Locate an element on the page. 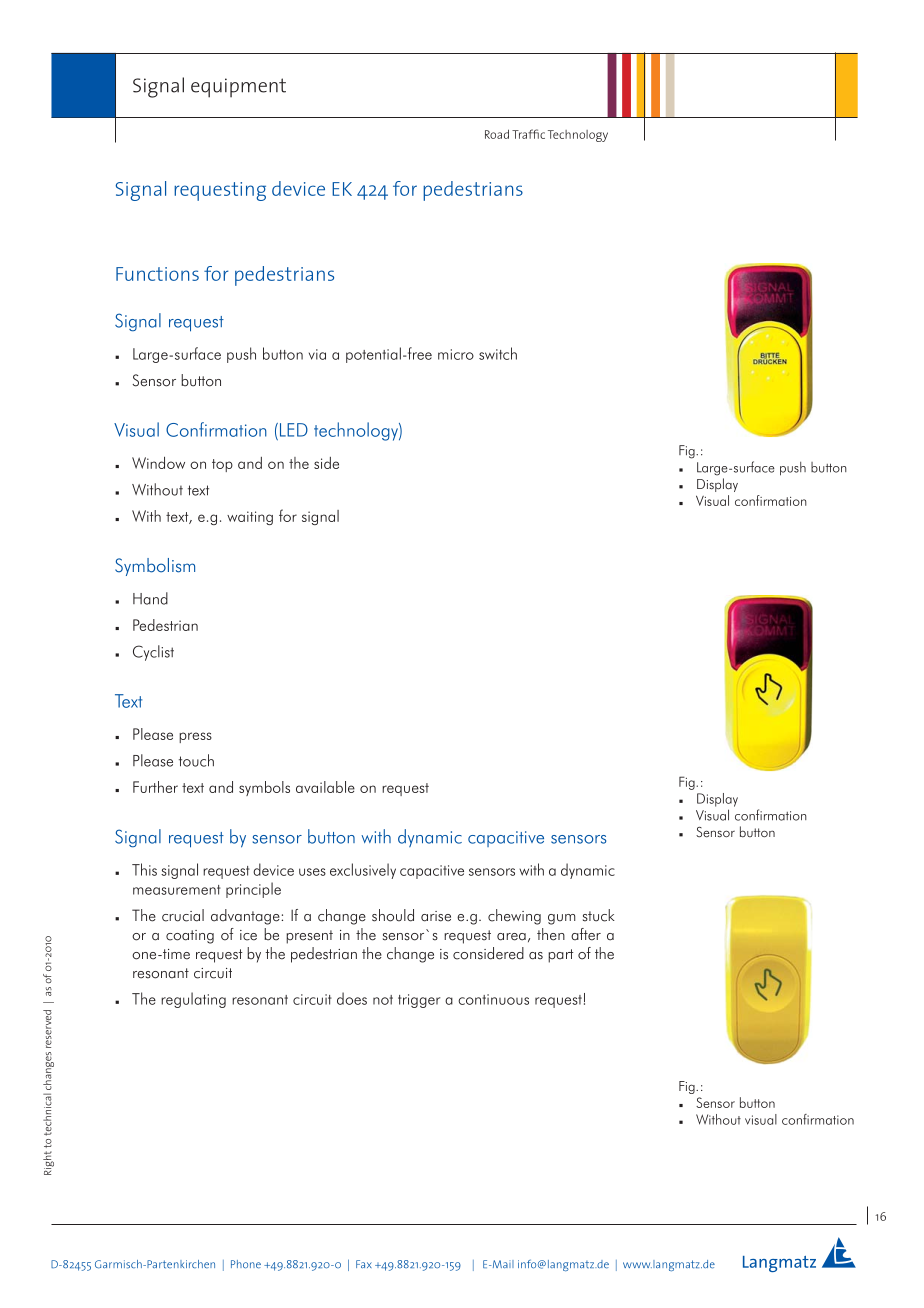 The width and height of the image is (924, 1308). continuous is located at coordinates (493, 999).
